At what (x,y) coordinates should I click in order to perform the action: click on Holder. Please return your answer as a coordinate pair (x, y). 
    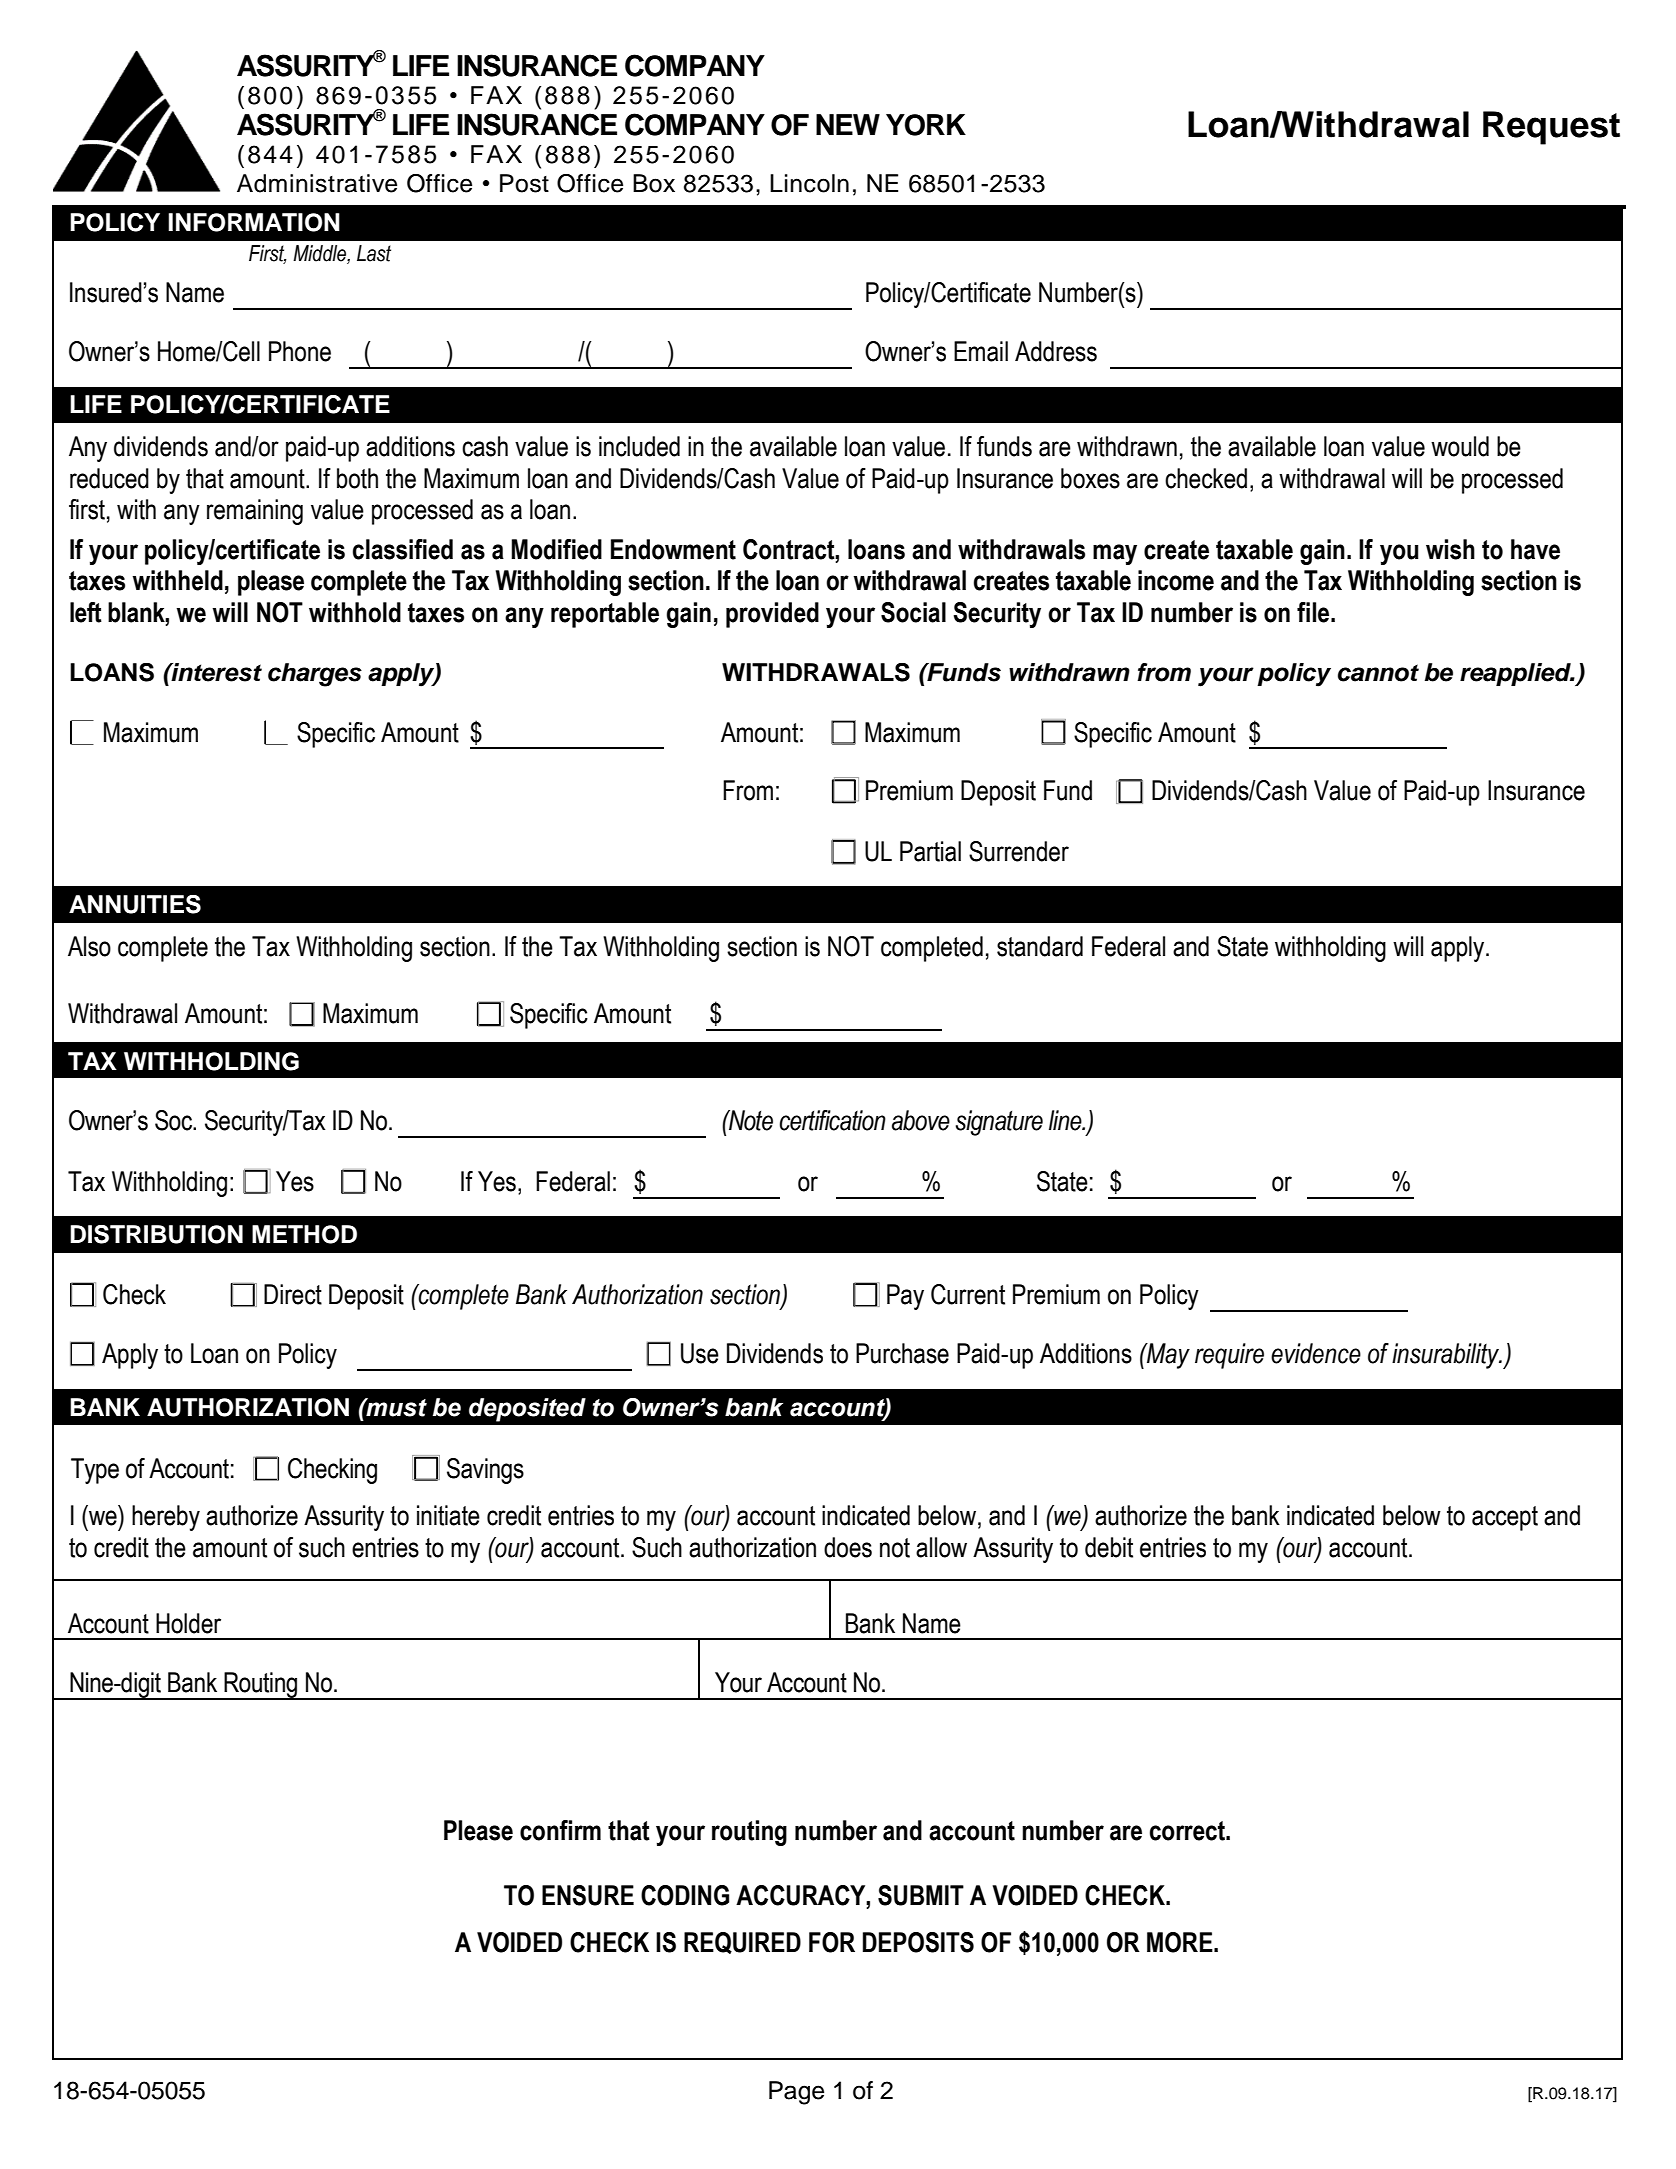
    Looking at the image, I should click on (188, 1623).
